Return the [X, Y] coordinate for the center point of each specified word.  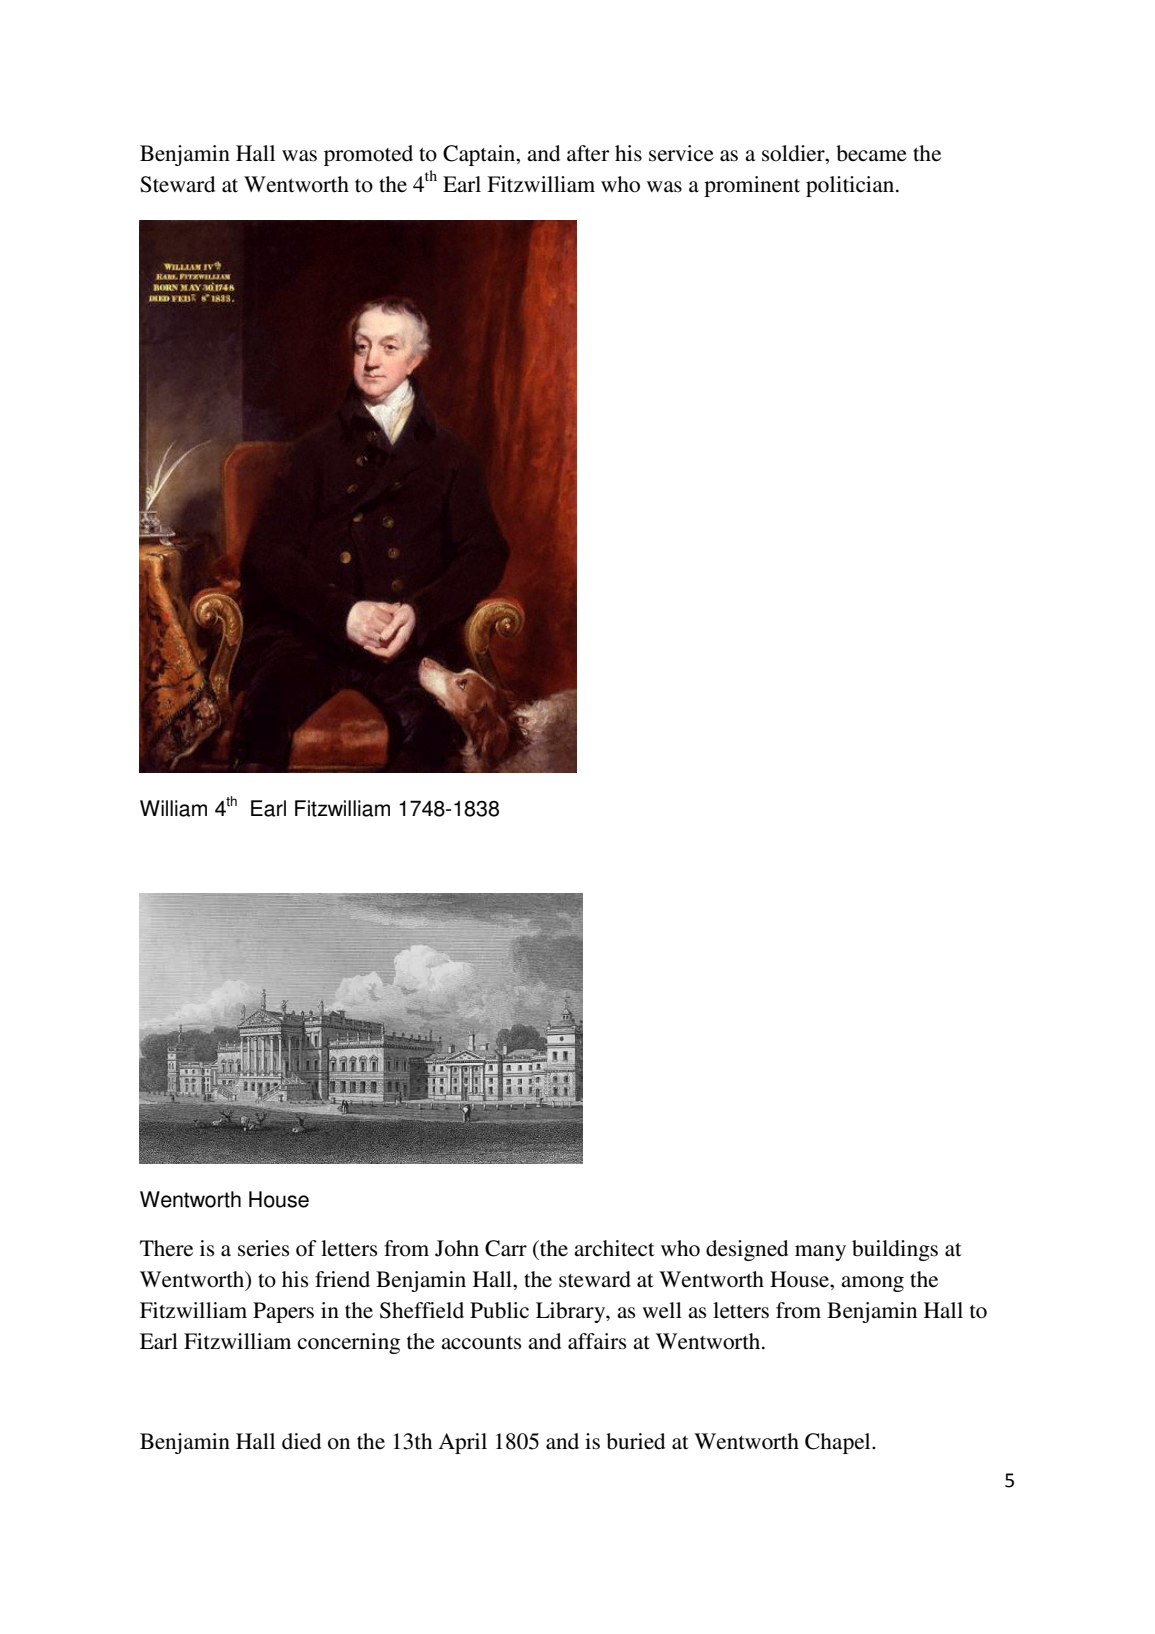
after [588, 153]
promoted [368, 155]
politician [851, 186]
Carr [506, 1248]
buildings [895, 1250]
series [263, 1248]
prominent [752, 186]
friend [342, 1279]
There [166, 1248]
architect [614, 1248]
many [820, 1253]
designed [747, 1250]
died [301, 1441]
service [681, 153]
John [457, 1248]
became [871, 153]
